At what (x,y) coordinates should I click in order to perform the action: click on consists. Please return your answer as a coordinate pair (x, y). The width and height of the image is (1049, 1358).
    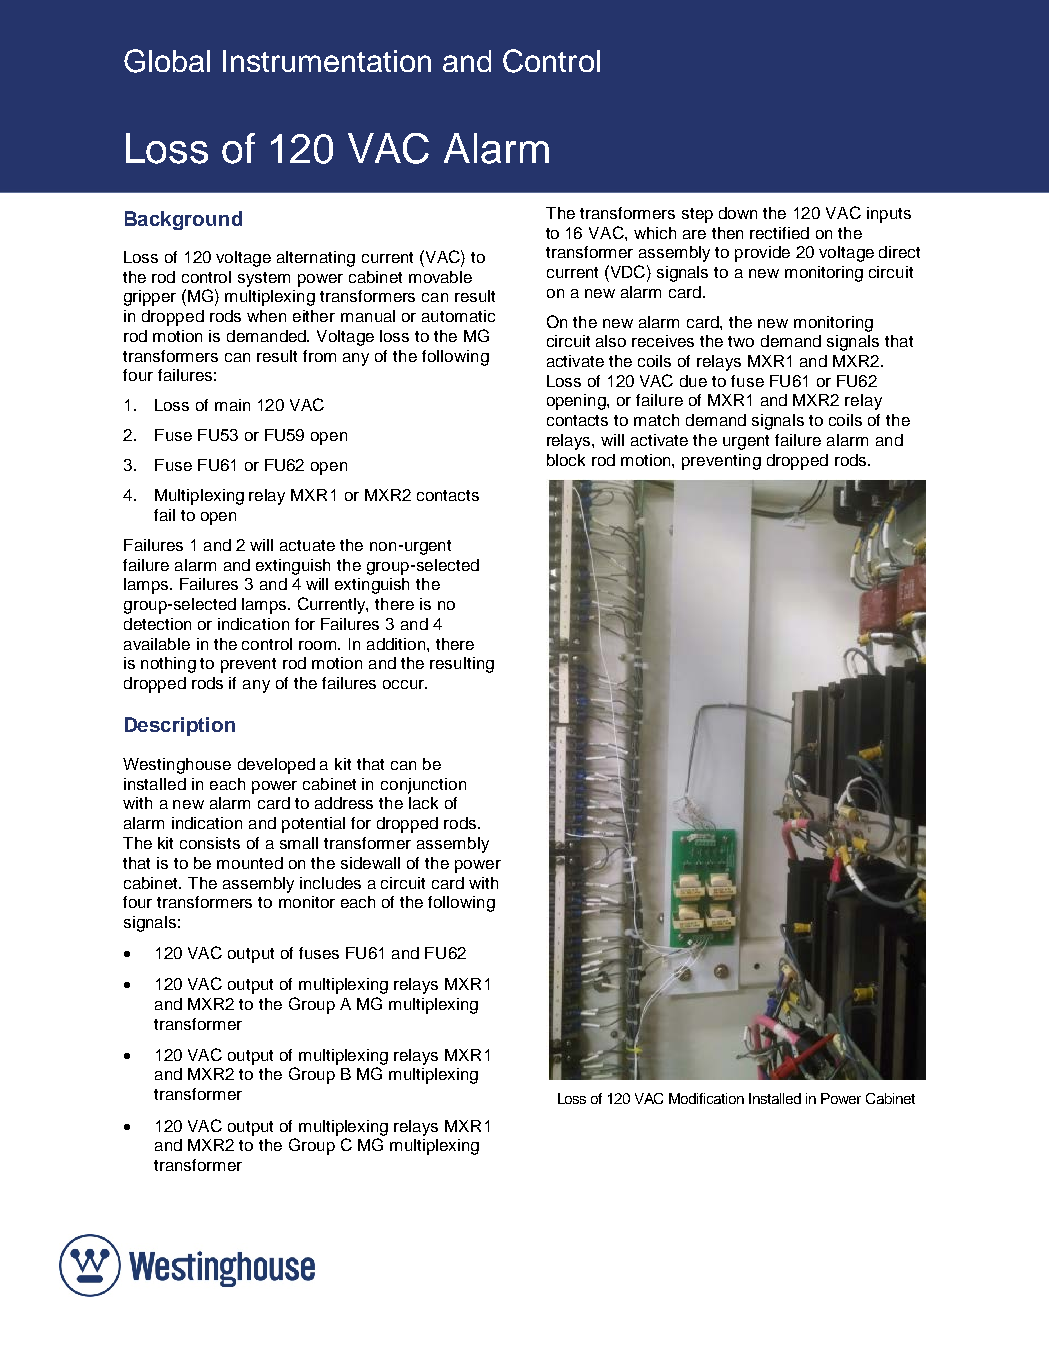
    Looking at the image, I should click on (210, 843).
